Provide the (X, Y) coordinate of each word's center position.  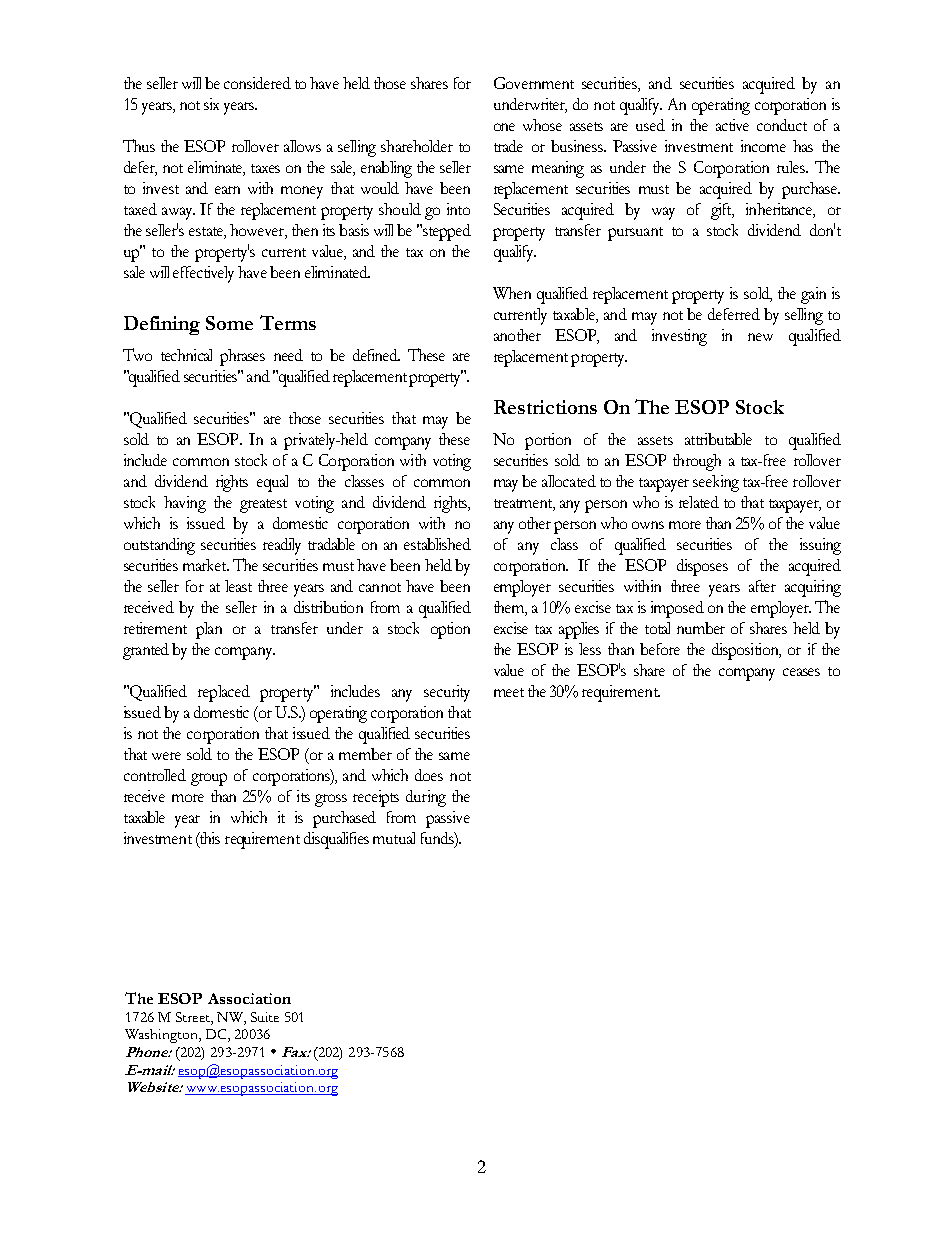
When (512, 293)
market (206, 565)
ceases (801, 672)
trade (508, 146)
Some (229, 323)
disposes (702, 567)
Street (194, 1018)
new (760, 337)
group (209, 779)
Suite (265, 1017)
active (732, 125)
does (429, 775)
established (437, 544)
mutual (394, 838)
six (211, 104)
